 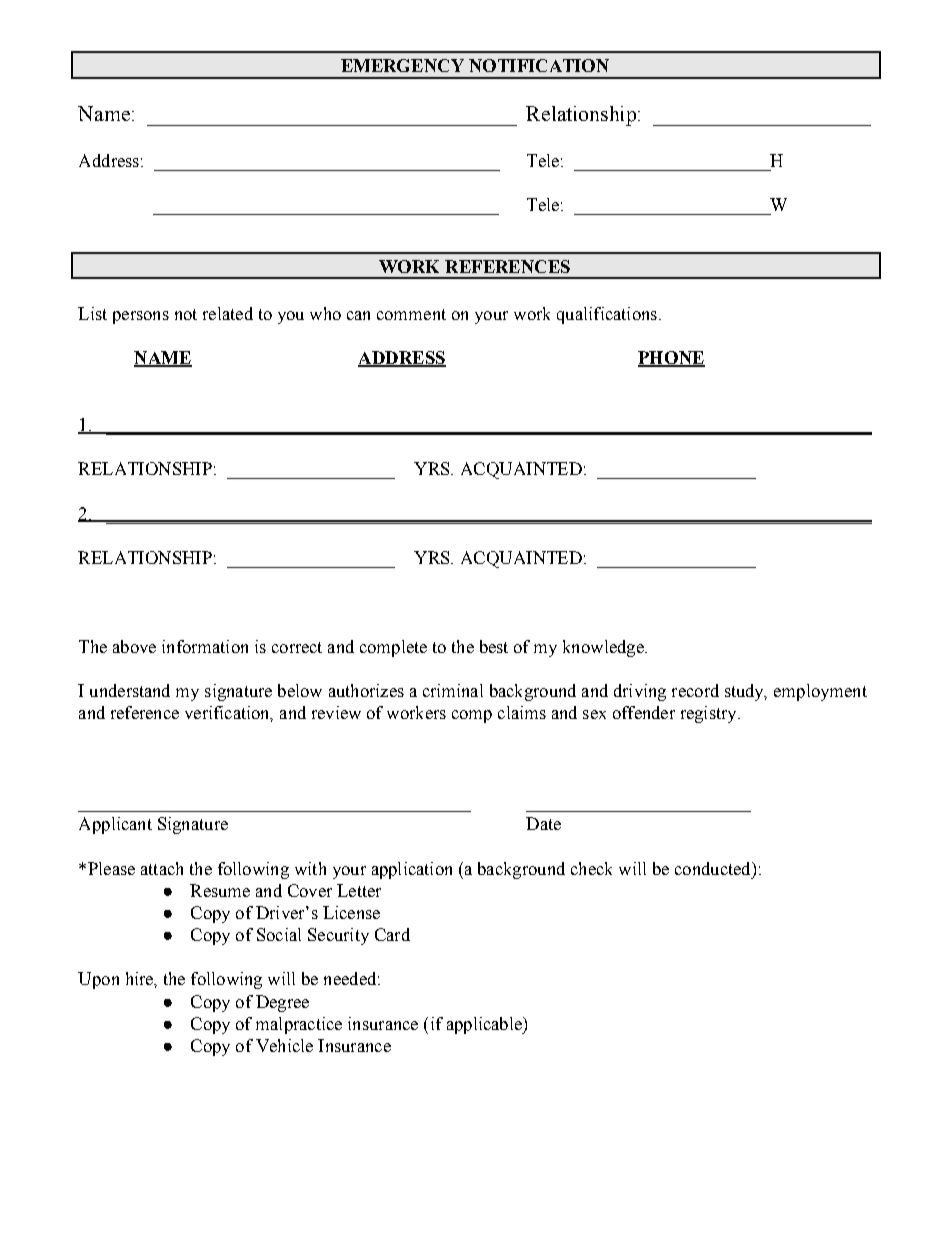 What do you see at coordinates (205, 646) in the page?
I see `information` at bounding box center [205, 646].
